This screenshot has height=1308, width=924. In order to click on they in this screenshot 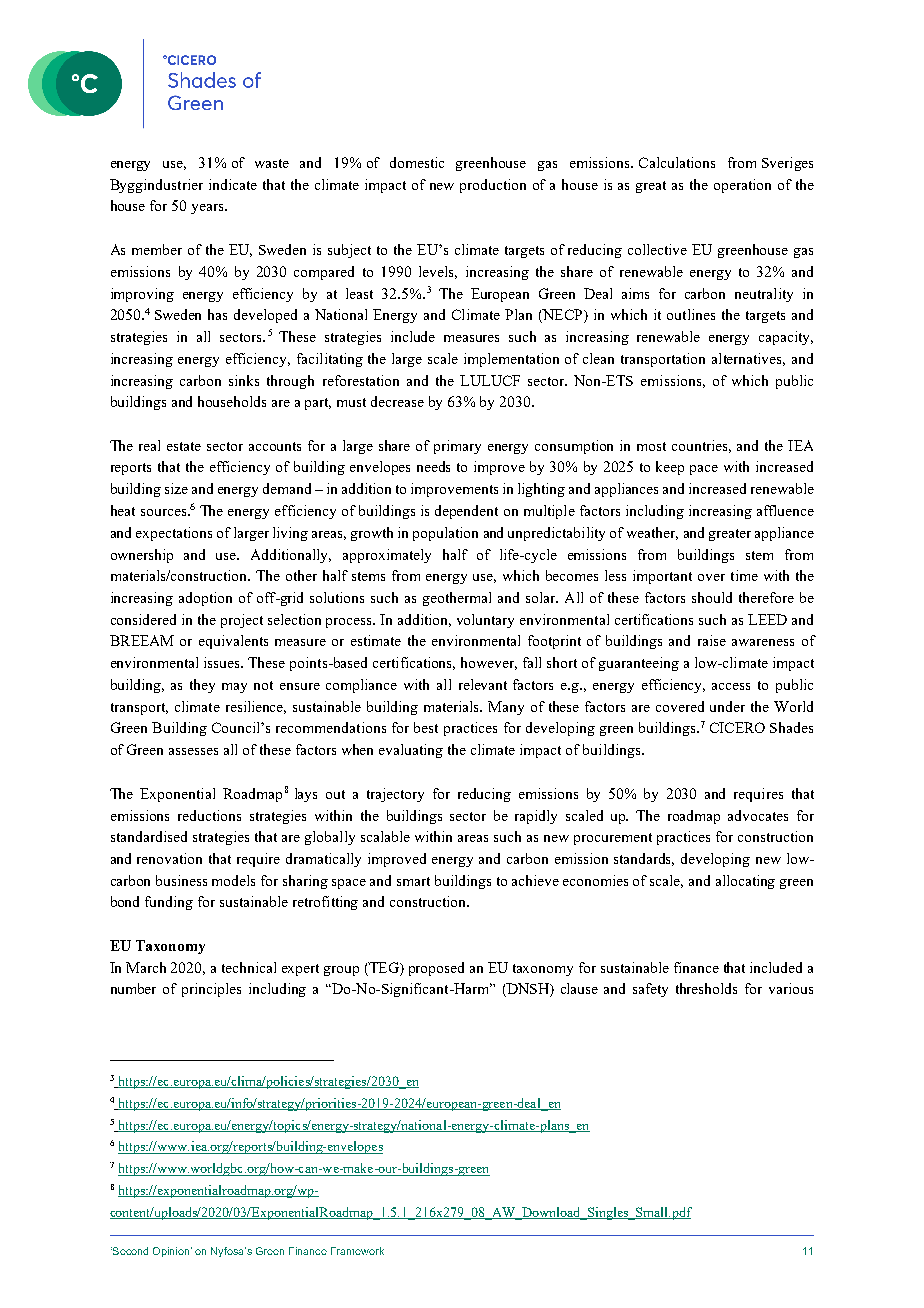, I will do `click(202, 686)`.
